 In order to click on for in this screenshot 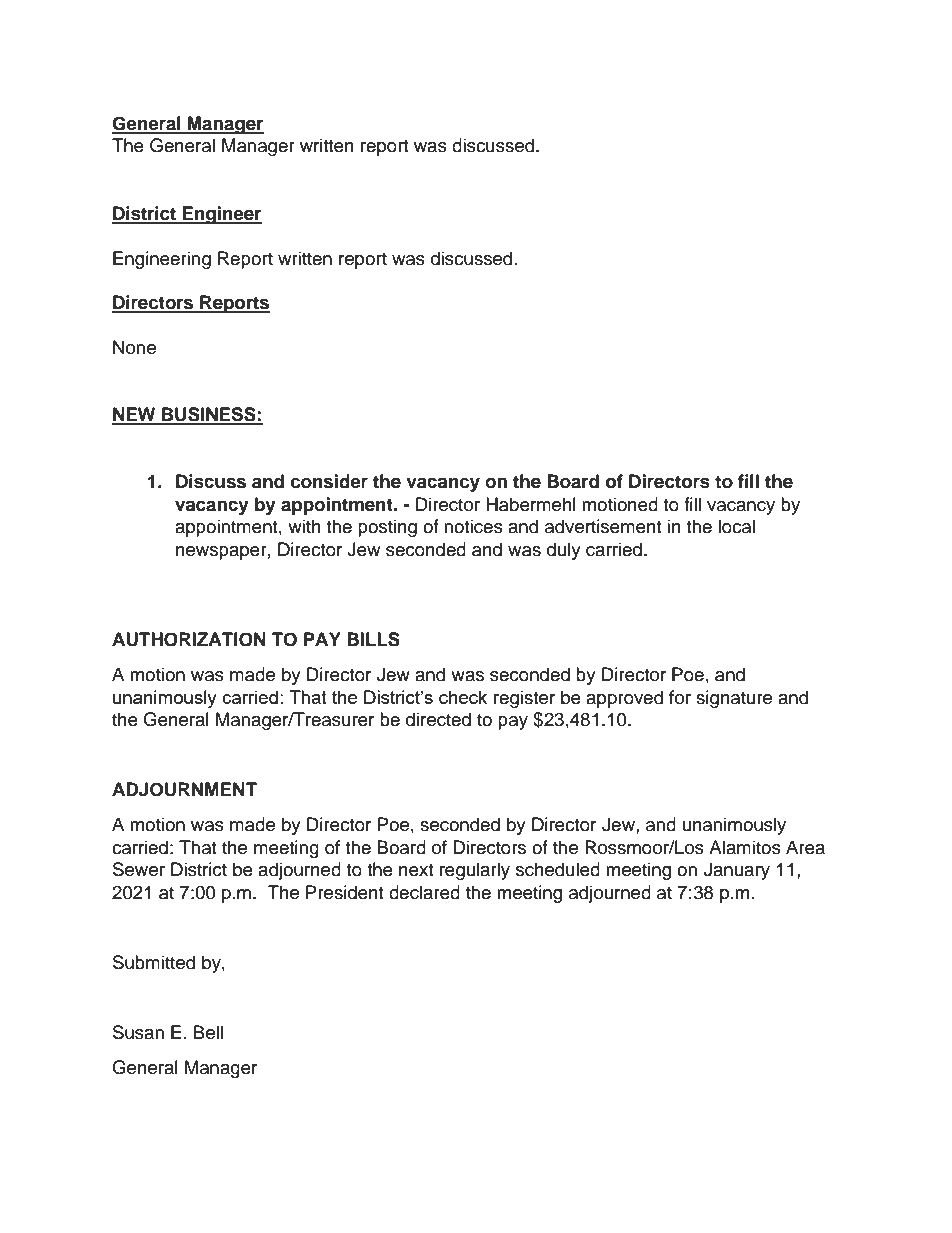, I will do `click(680, 697)`.
